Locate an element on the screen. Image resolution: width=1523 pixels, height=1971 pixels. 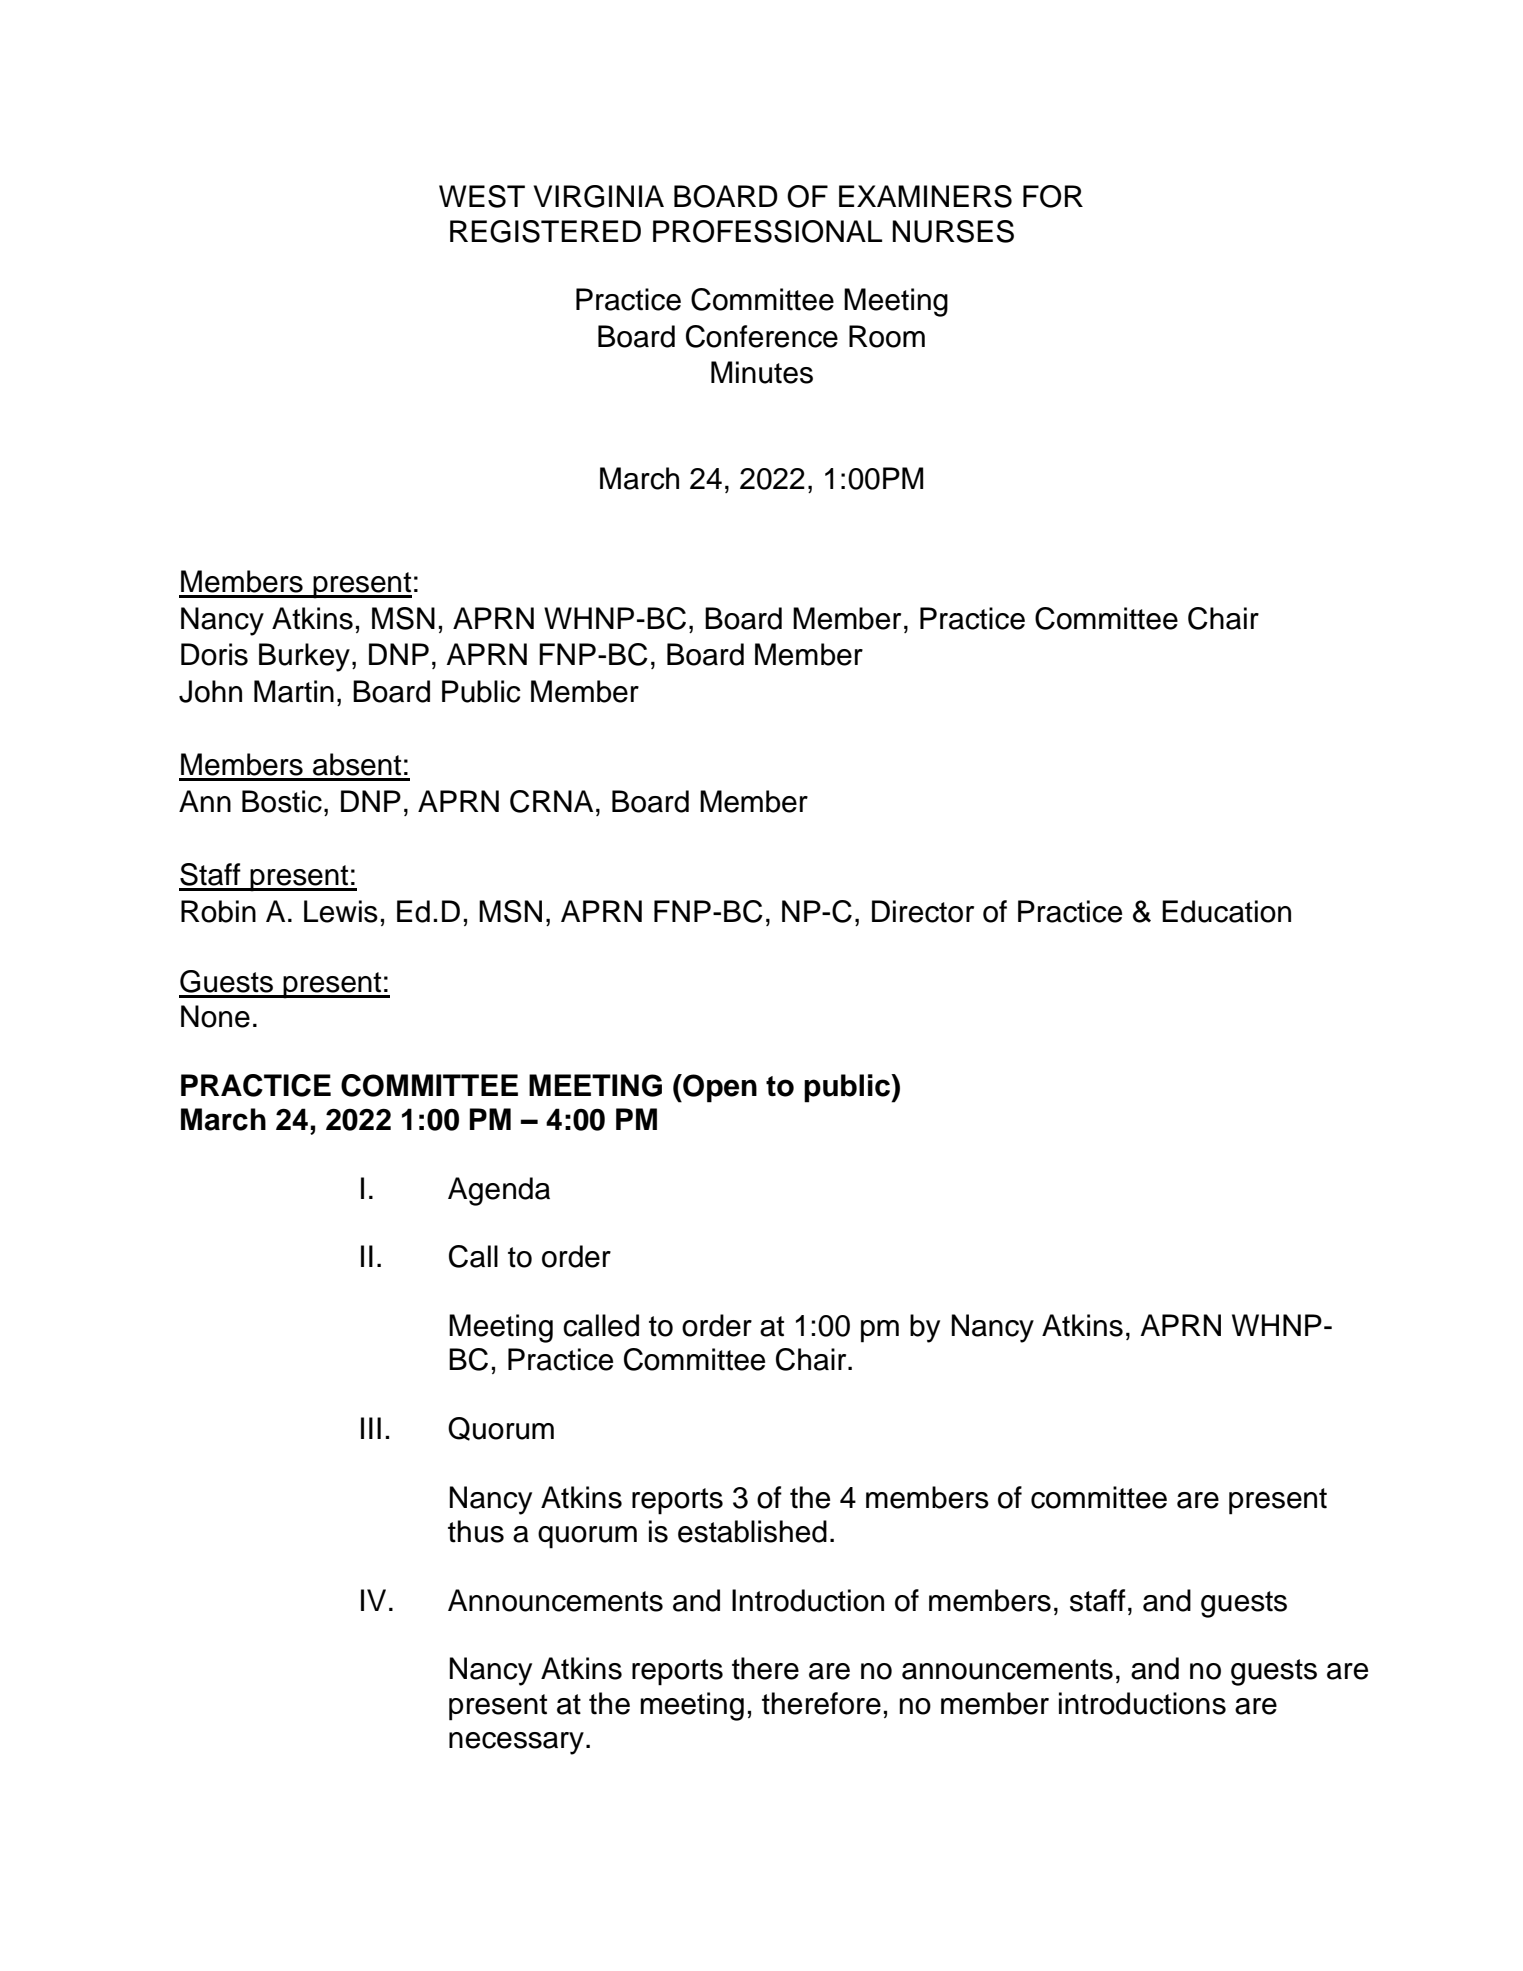
established is located at coordinates (752, 1531).
